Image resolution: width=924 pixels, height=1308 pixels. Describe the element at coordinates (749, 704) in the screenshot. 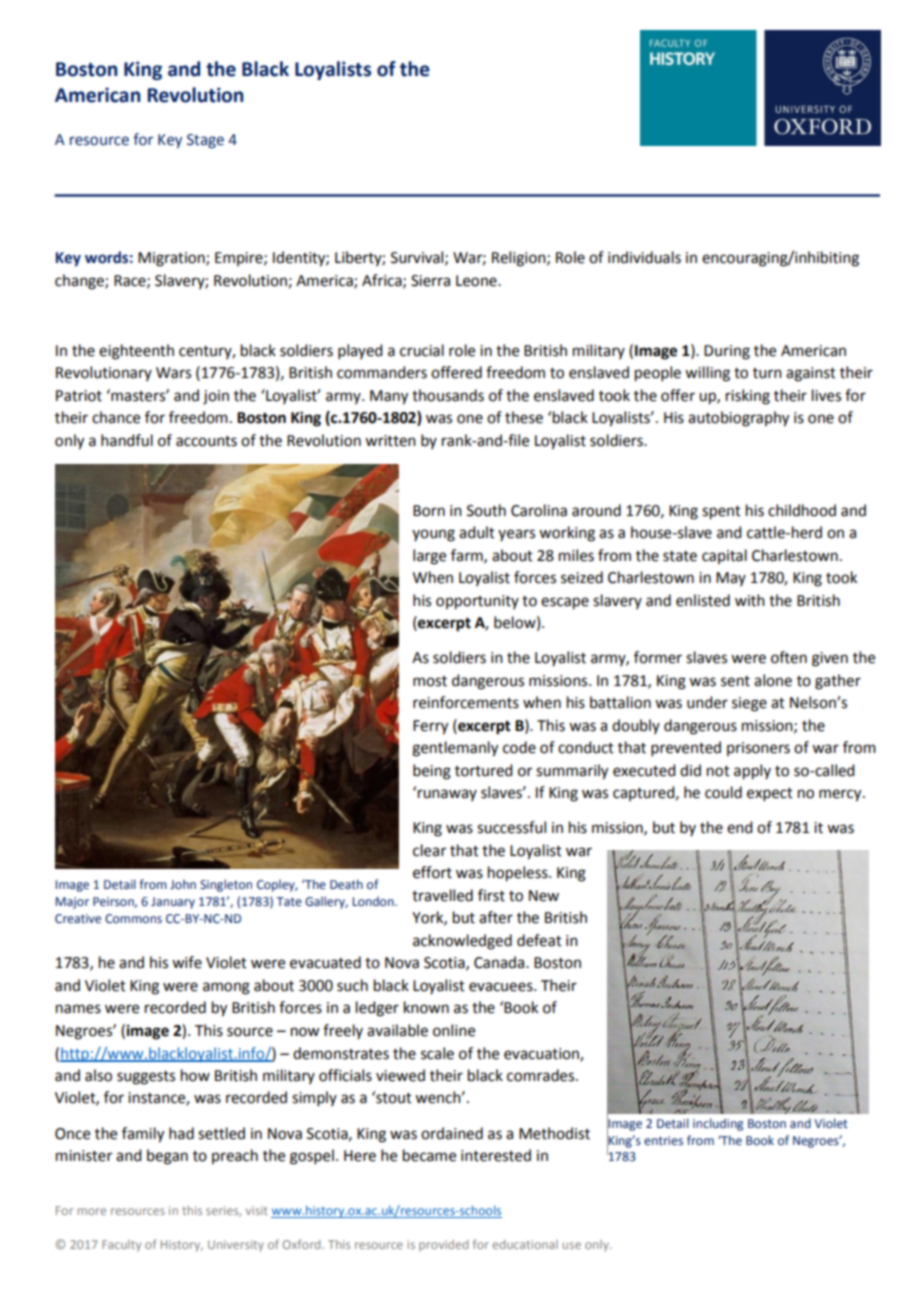

I see `siege` at that location.
